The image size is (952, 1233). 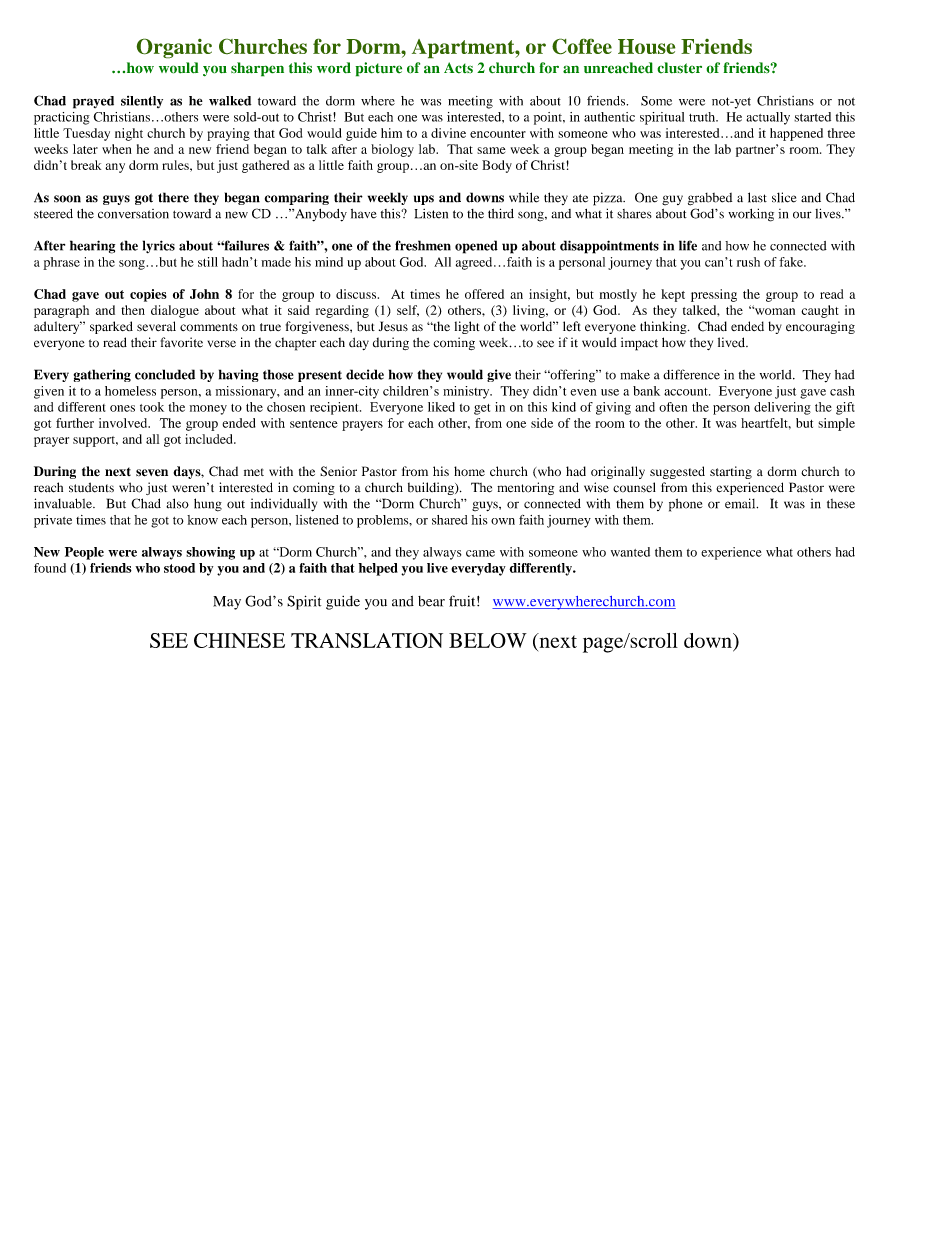 What do you see at coordinates (679, 68) in the screenshot?
I see `cluster` at bounding box center [679, 68].
